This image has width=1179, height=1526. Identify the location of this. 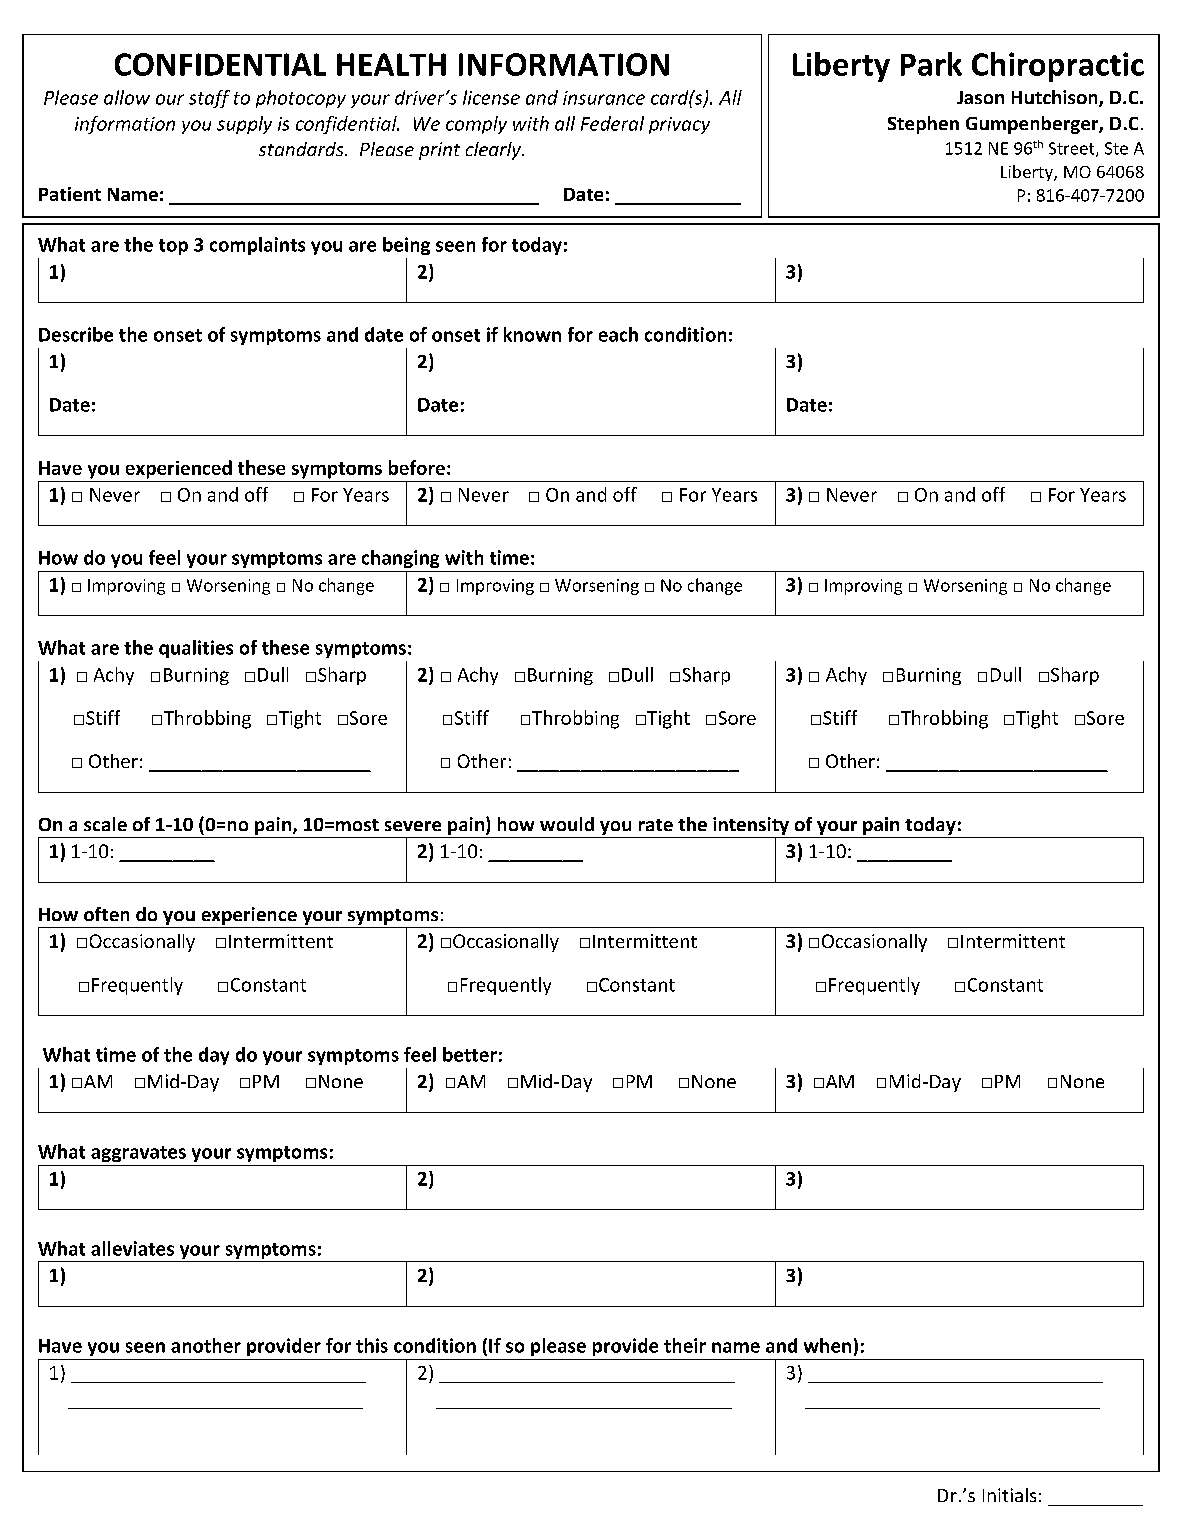
(372, 1345).
